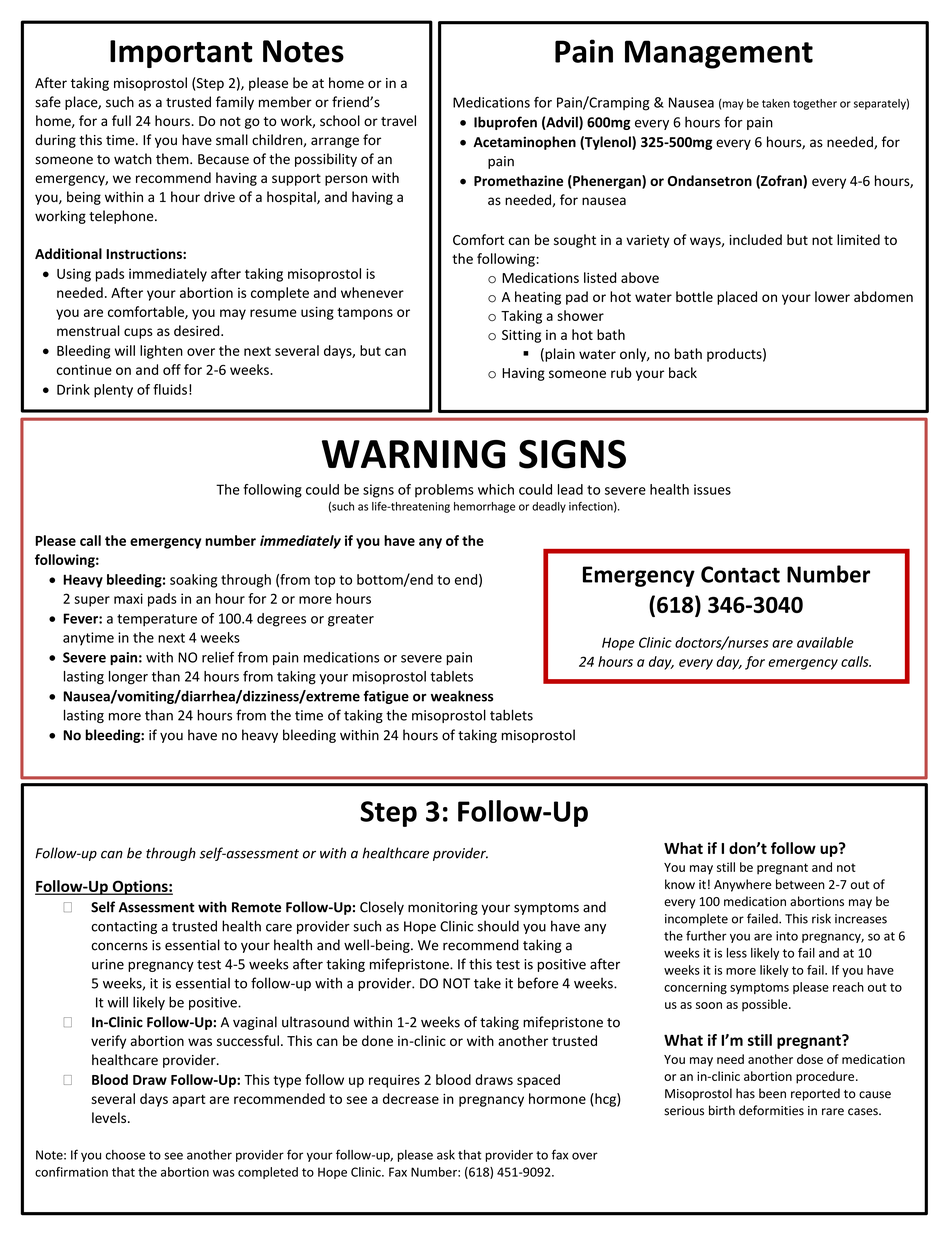 This screenshot has width=952, height=1233. Describe the element at coordinates (414, 454) in the screenshot. I see `WARNING` at that location.
